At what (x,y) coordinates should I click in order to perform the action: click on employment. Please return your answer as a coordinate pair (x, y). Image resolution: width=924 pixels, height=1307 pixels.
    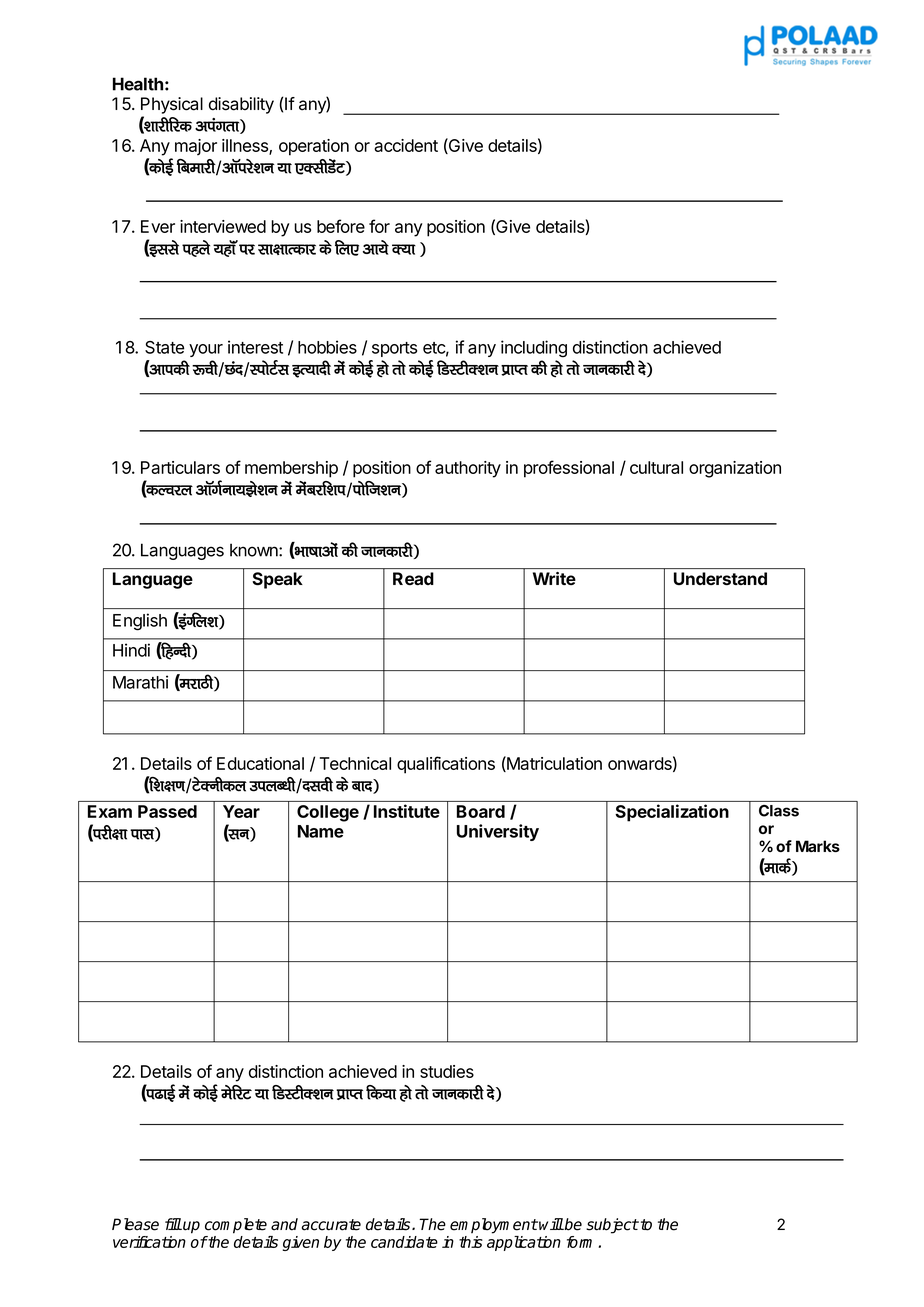
    Looking at the image, I should click on (494, 1226).
